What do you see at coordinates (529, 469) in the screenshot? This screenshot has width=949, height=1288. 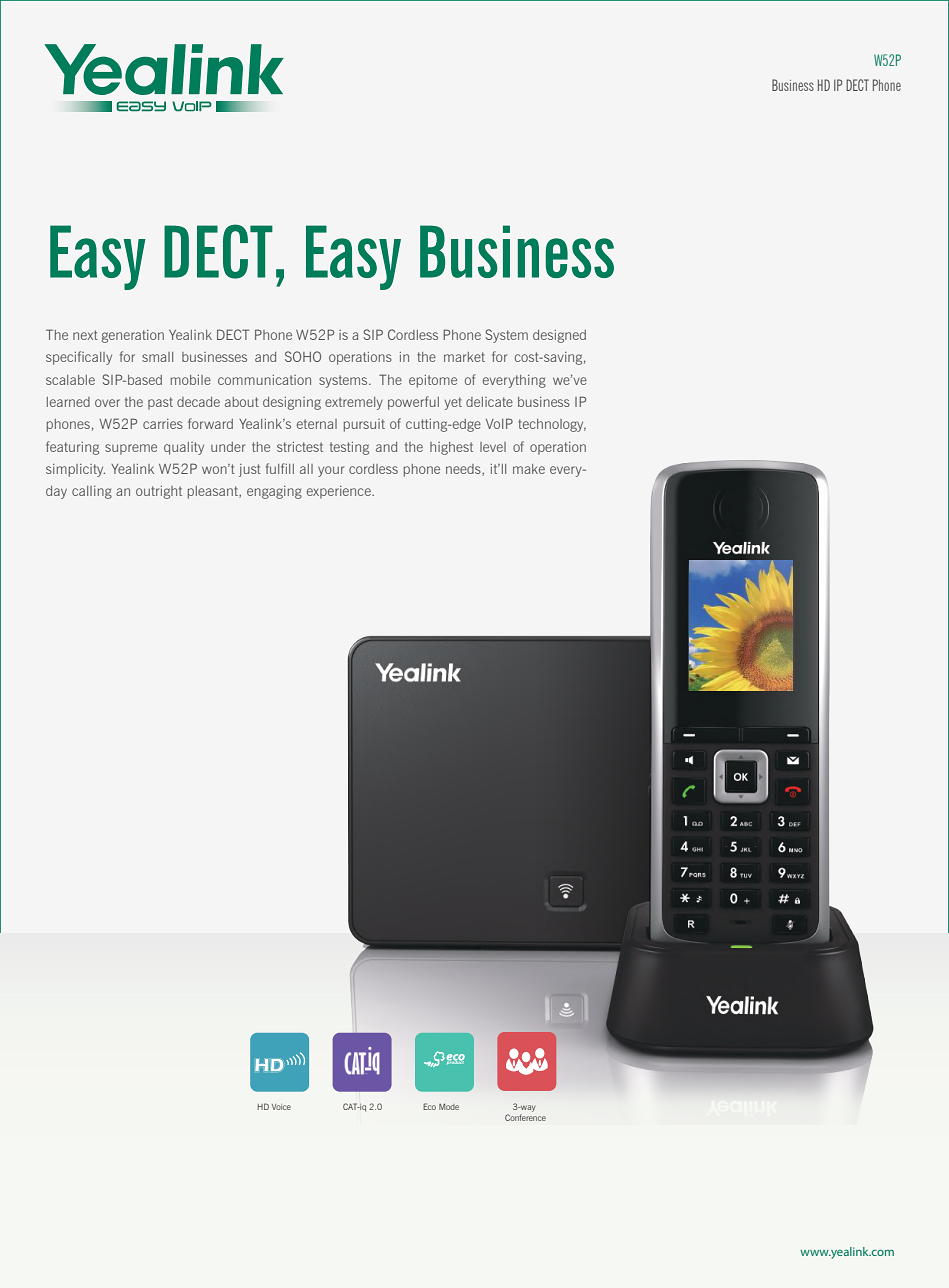 I see `make` at bounding box center [529, 469].
